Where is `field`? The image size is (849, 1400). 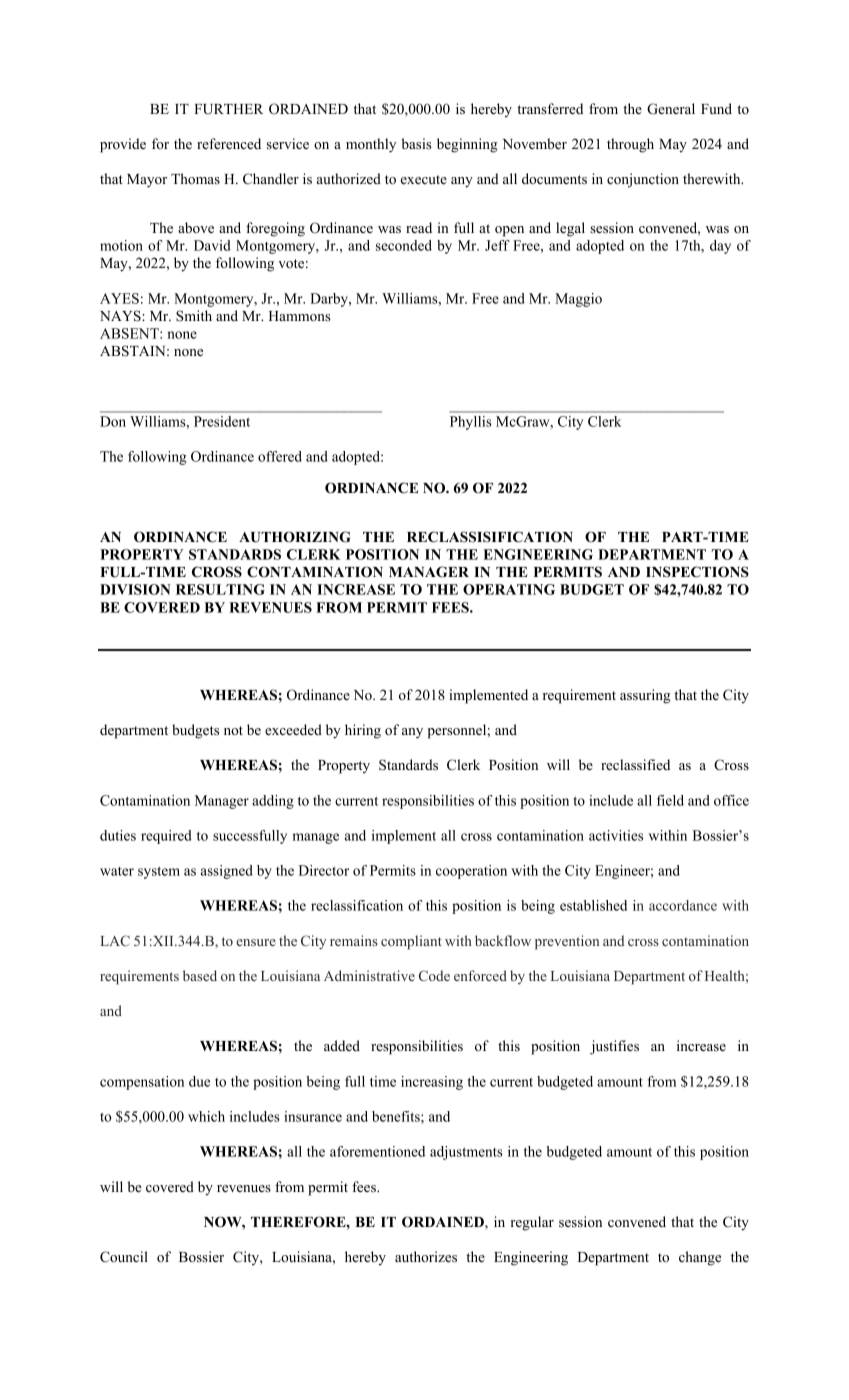 field is located at coordinates (670, 800).
